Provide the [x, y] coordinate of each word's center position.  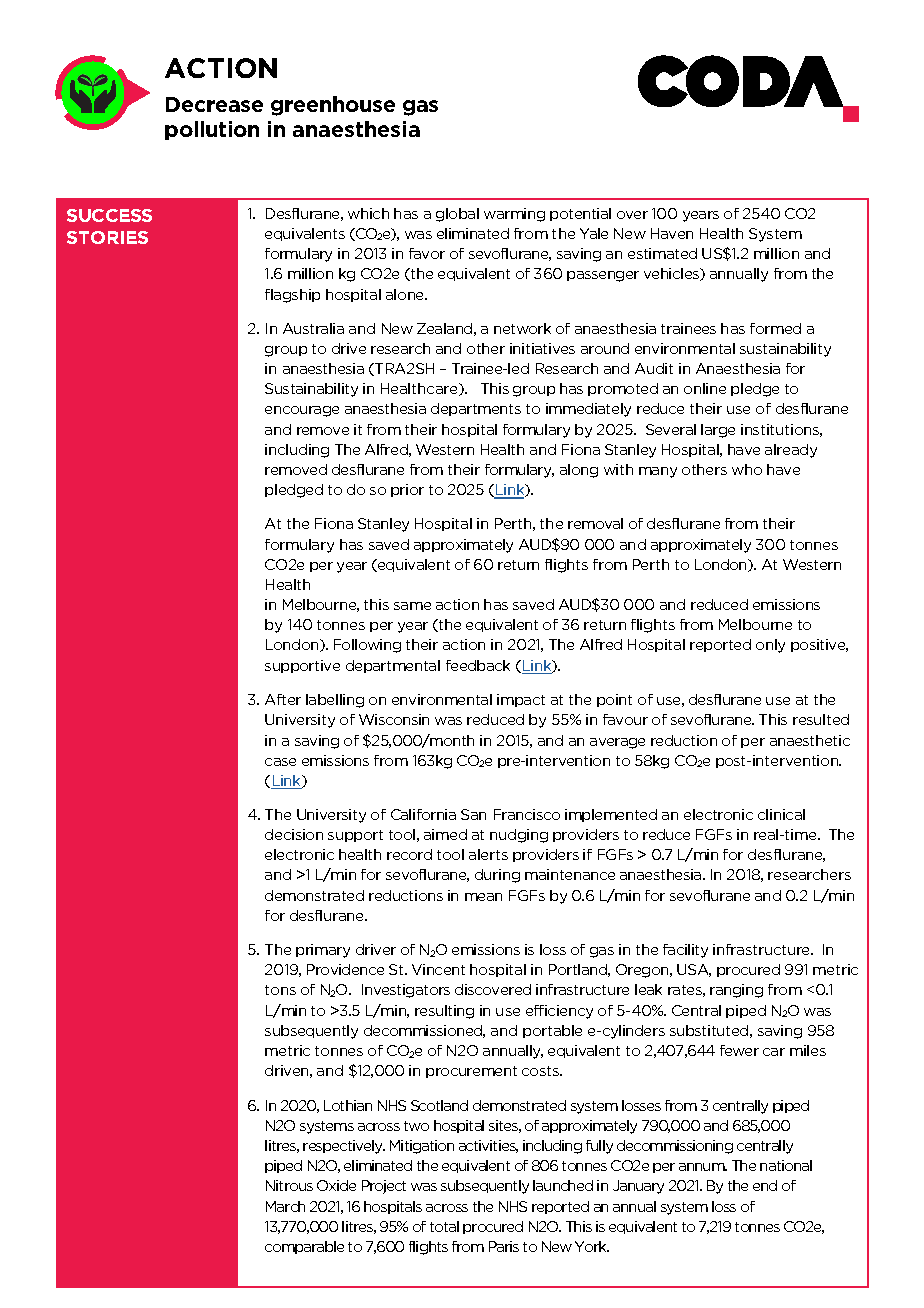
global [457, 215]
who [747, 469]
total [444, 1226]
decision [294, 834]
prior [407, 490]
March [285, 1206]
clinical [781, 814]
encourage [302, 411]
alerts [488, 854]
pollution [212, 130]
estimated [662, 253]
